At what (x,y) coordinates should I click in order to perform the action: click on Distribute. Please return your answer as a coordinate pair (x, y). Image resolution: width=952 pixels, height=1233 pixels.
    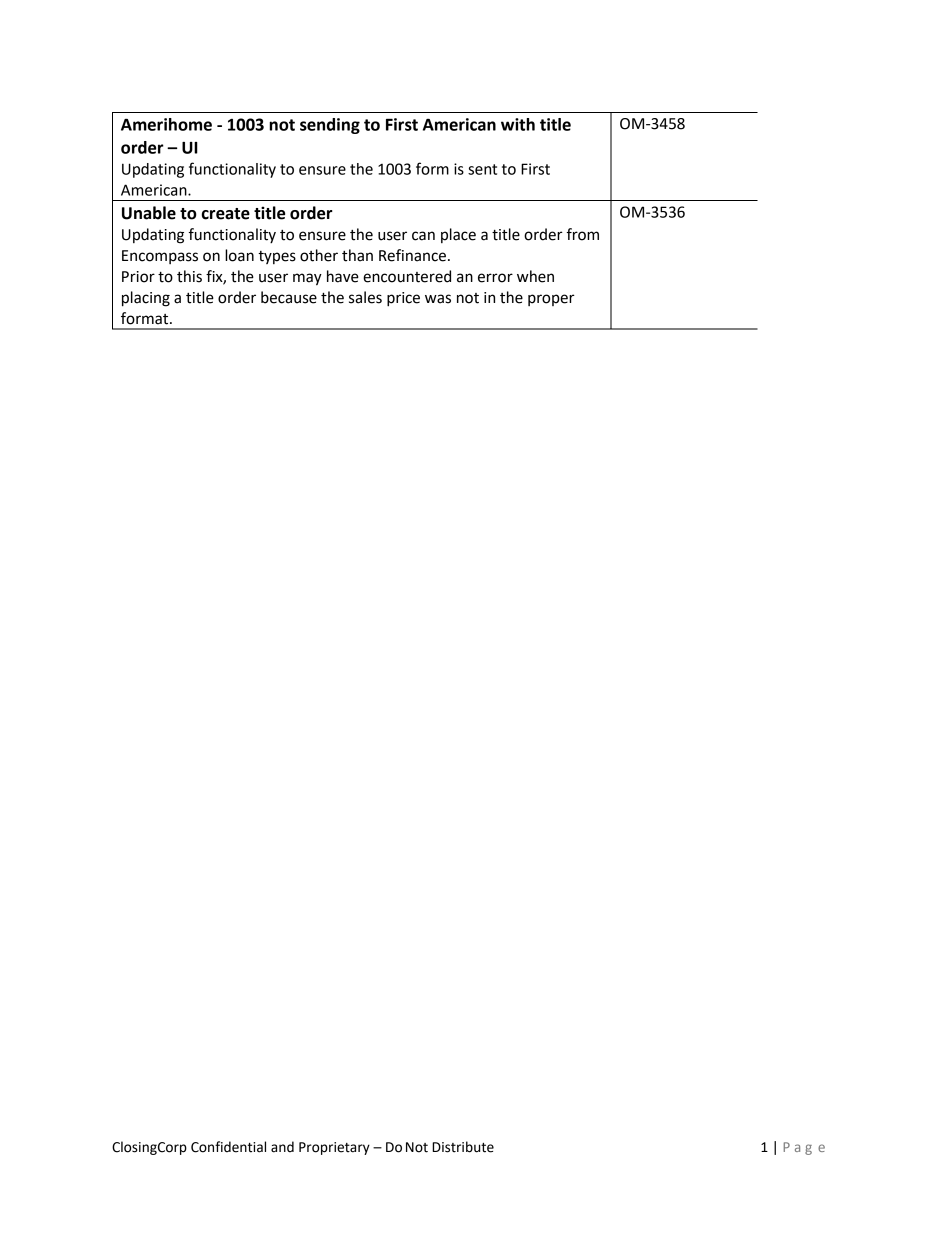
    Looking at the image, I should click on (463, 1147).
